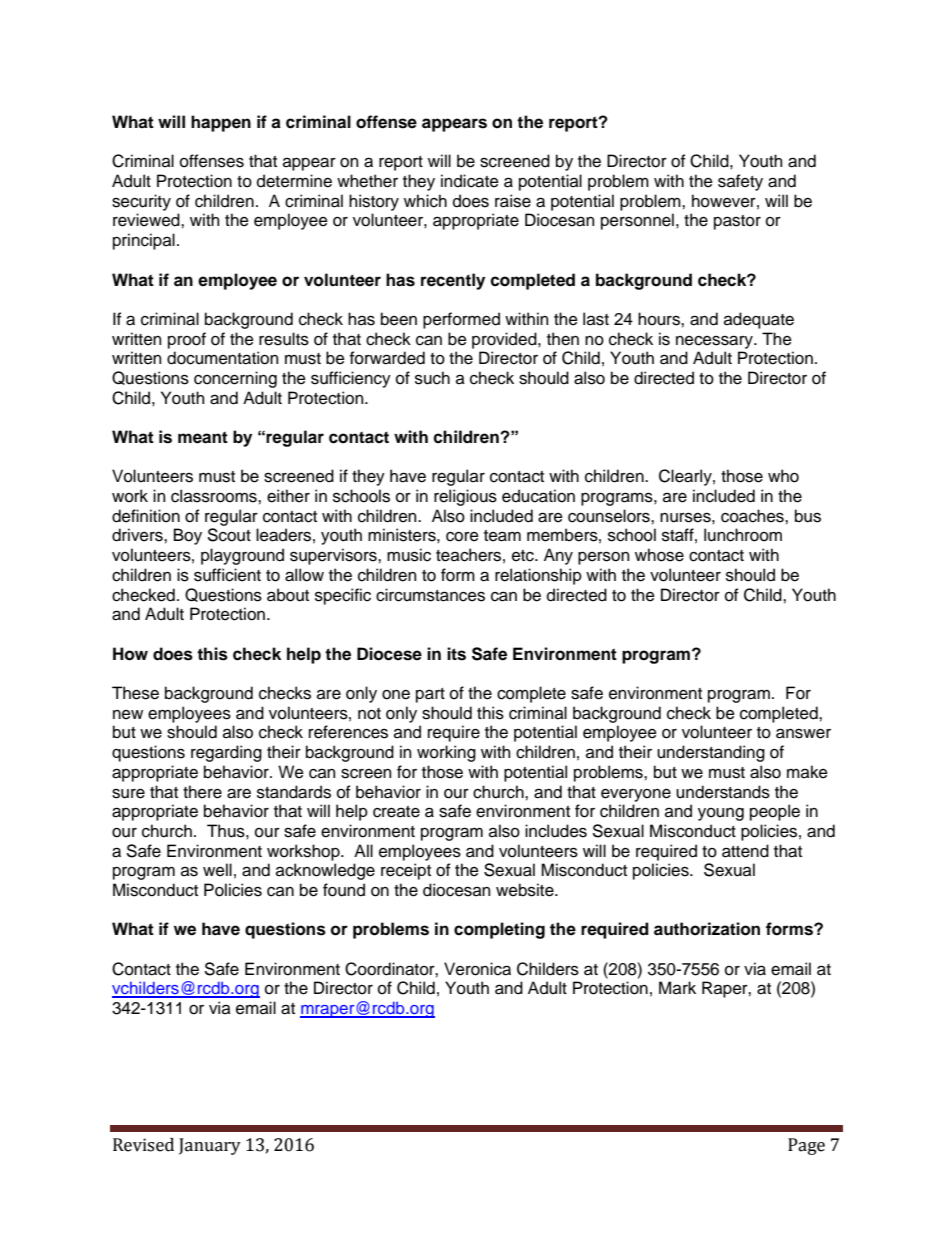 This page has width=952, height=1233. Describe the element at coordinates (659, 555) in the page. I see `whose` at that location.
